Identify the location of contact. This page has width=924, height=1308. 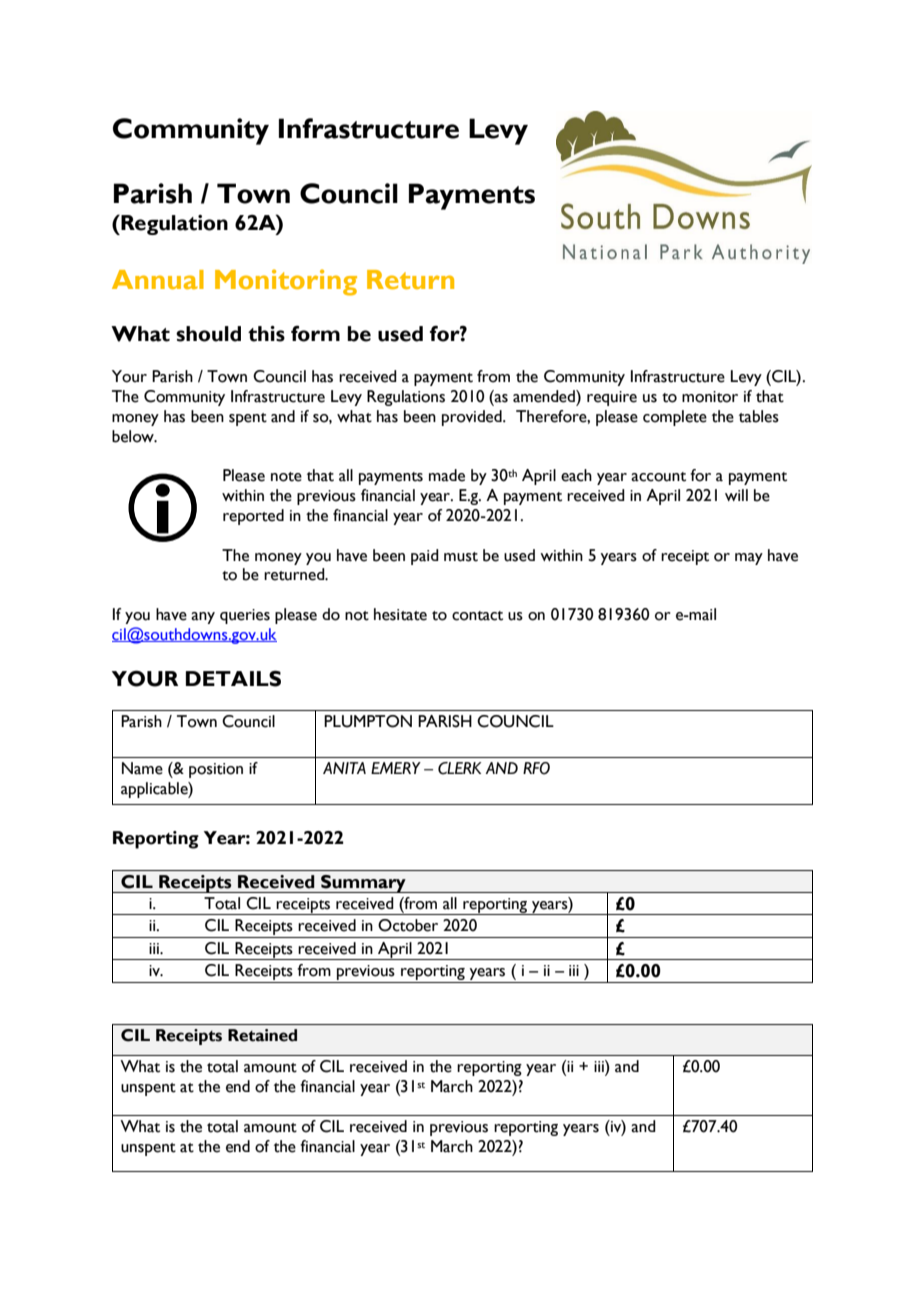
(477, 616).
